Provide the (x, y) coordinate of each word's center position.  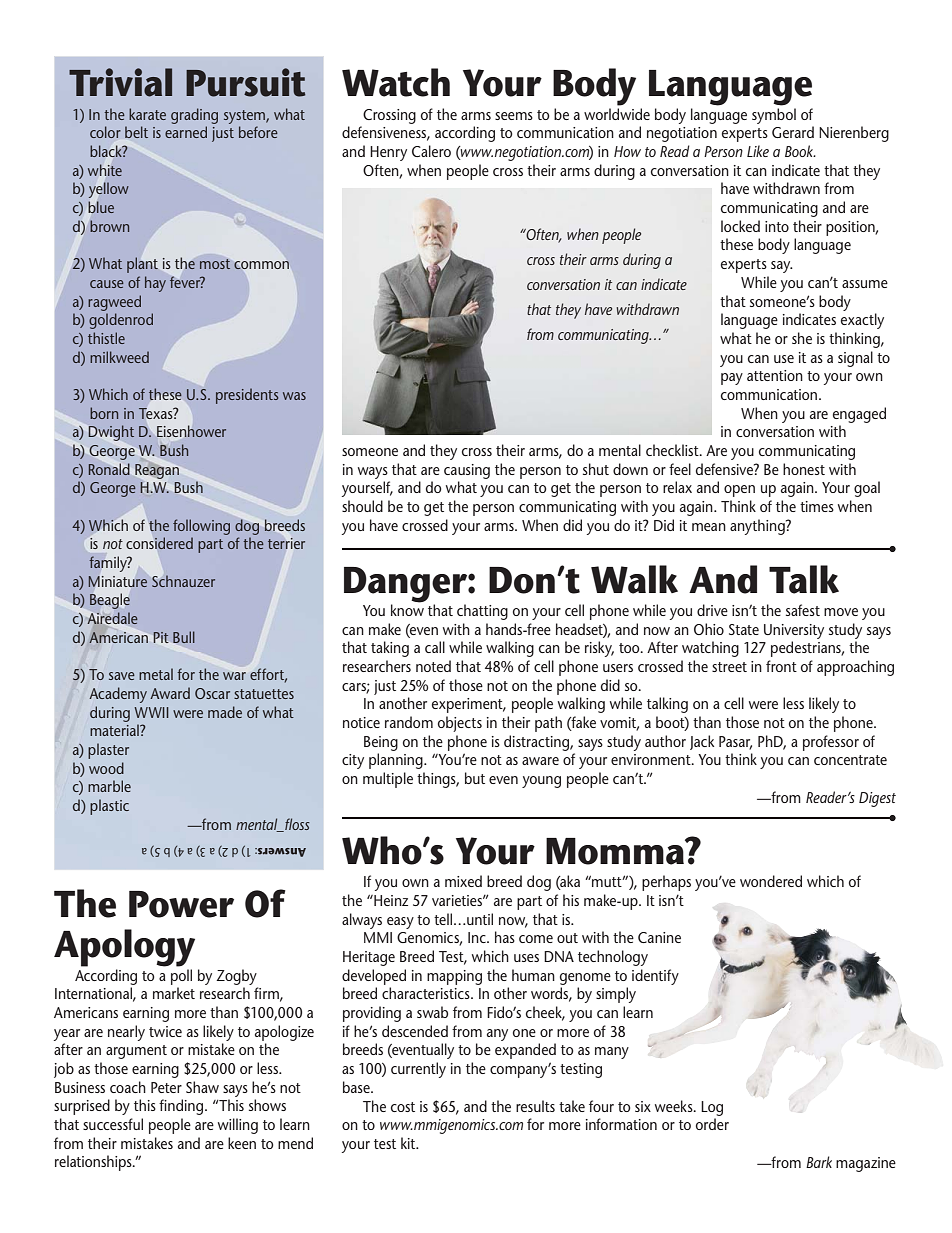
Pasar (735, 742)
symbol (774, 116)
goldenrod (121, 321)
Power (181, 904)
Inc (478, 937)
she (802, 338)
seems (514, 116)
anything (758, 527)
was (294, 396)
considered (159, 543)
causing (467, 471)
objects (460, 724)
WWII (151, 712)
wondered (771, 881)
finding (181, 1107)
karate (147, 114)
